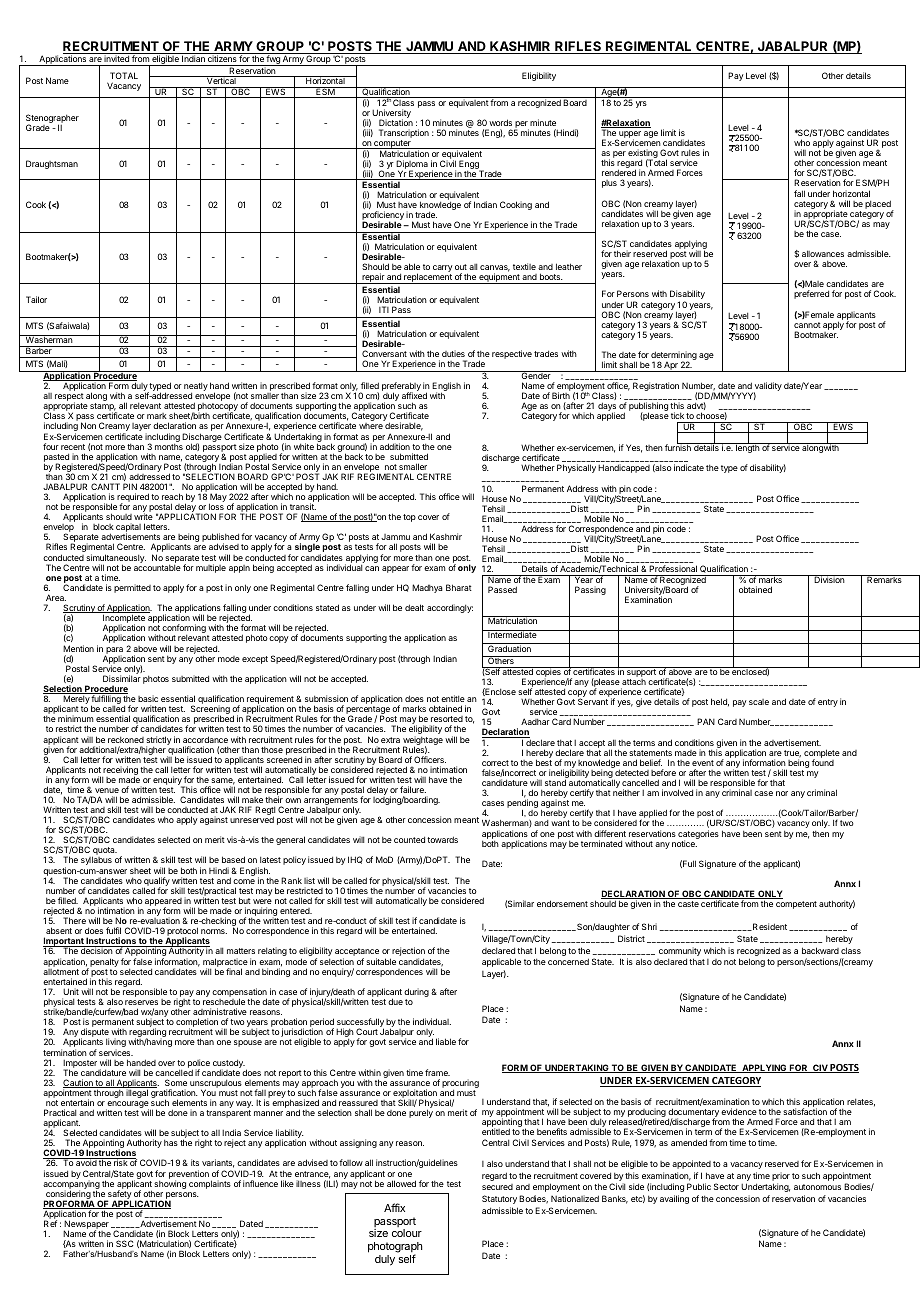 The width and height of the screenshot is (924, 1304). I want to click on computer, so click(392, 145).
